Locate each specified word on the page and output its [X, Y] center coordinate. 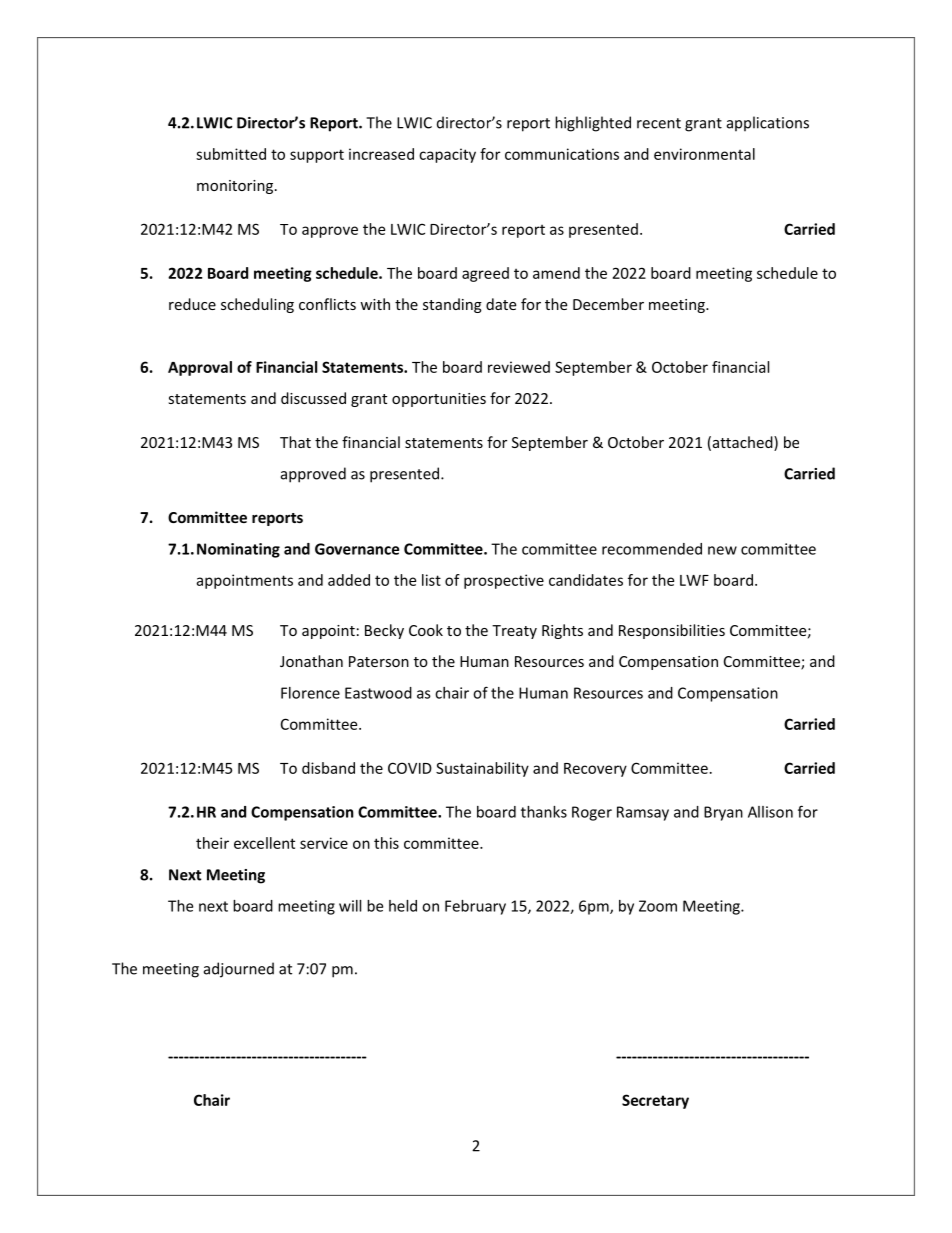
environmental [704, 154]
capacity [447, 155]
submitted [231, 154]
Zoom [658, 906]
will [350, 906]
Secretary [655, 1101]
